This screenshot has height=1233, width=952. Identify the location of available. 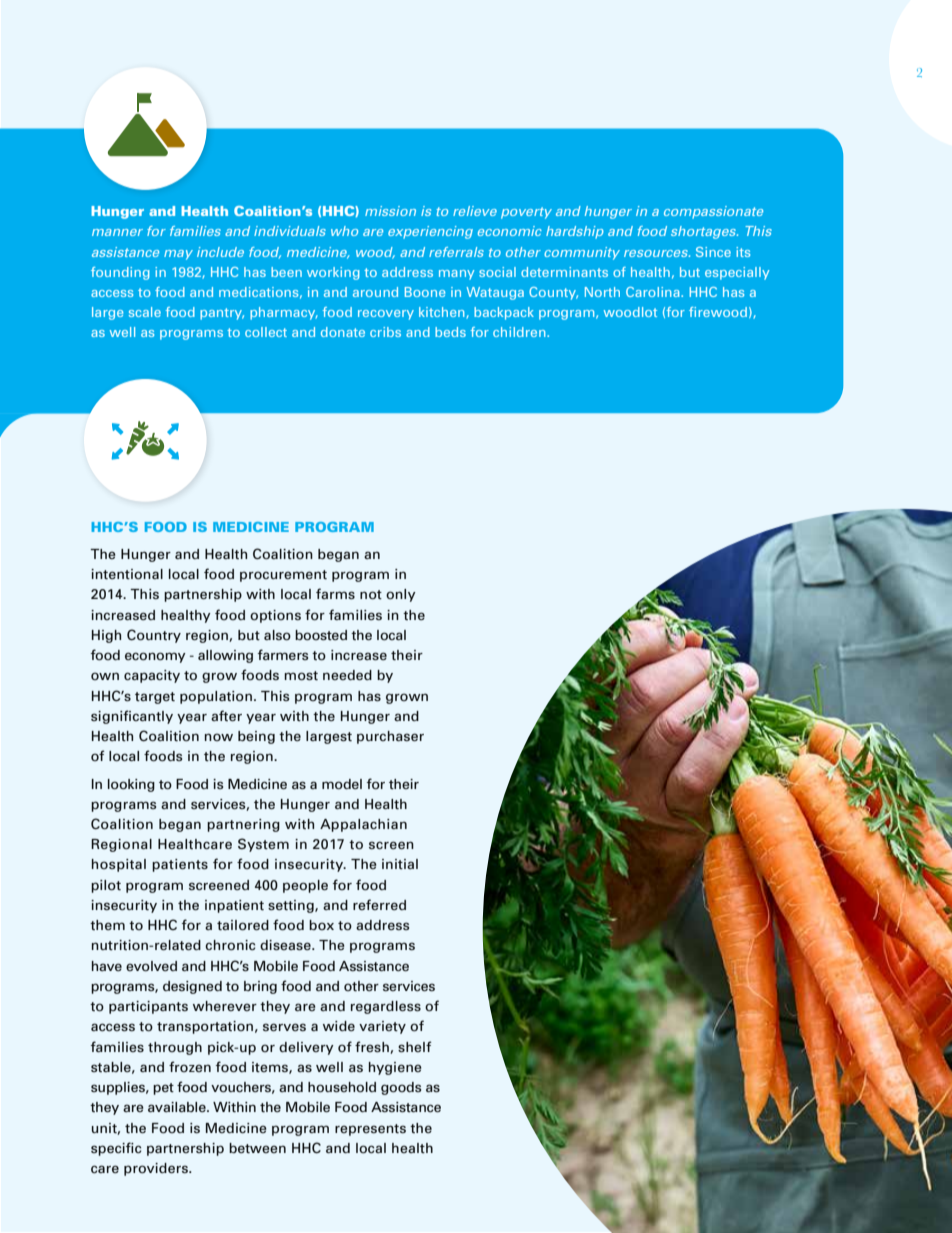
(178, 1107).
